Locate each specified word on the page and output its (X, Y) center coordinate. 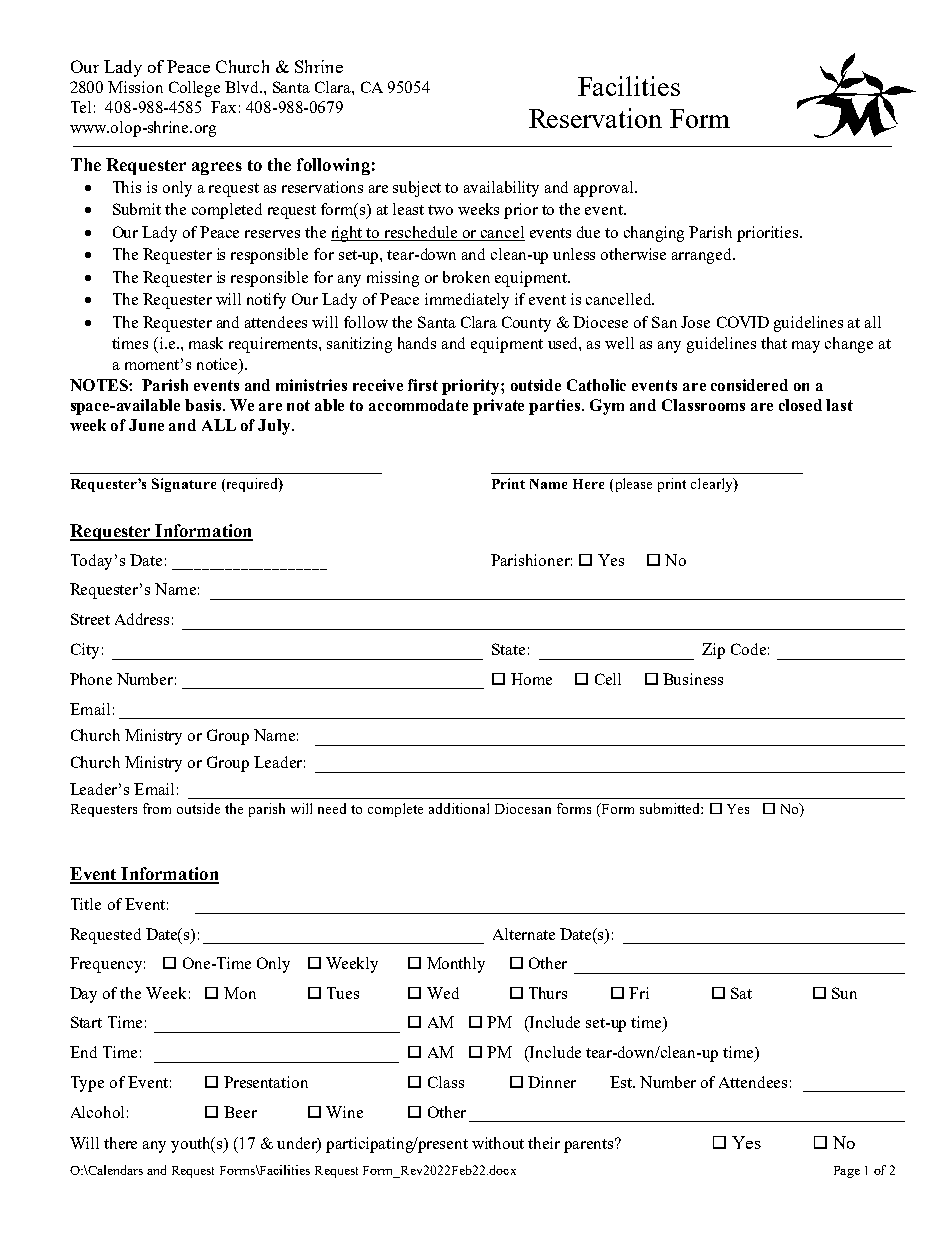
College (194, 89)
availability (501, 189)
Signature (184, 485)
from (157, 808)
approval (605, 189)
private (498, 407)
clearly (713, 485)
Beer (240, 1112)
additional (459, 808)
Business (693, 679)
